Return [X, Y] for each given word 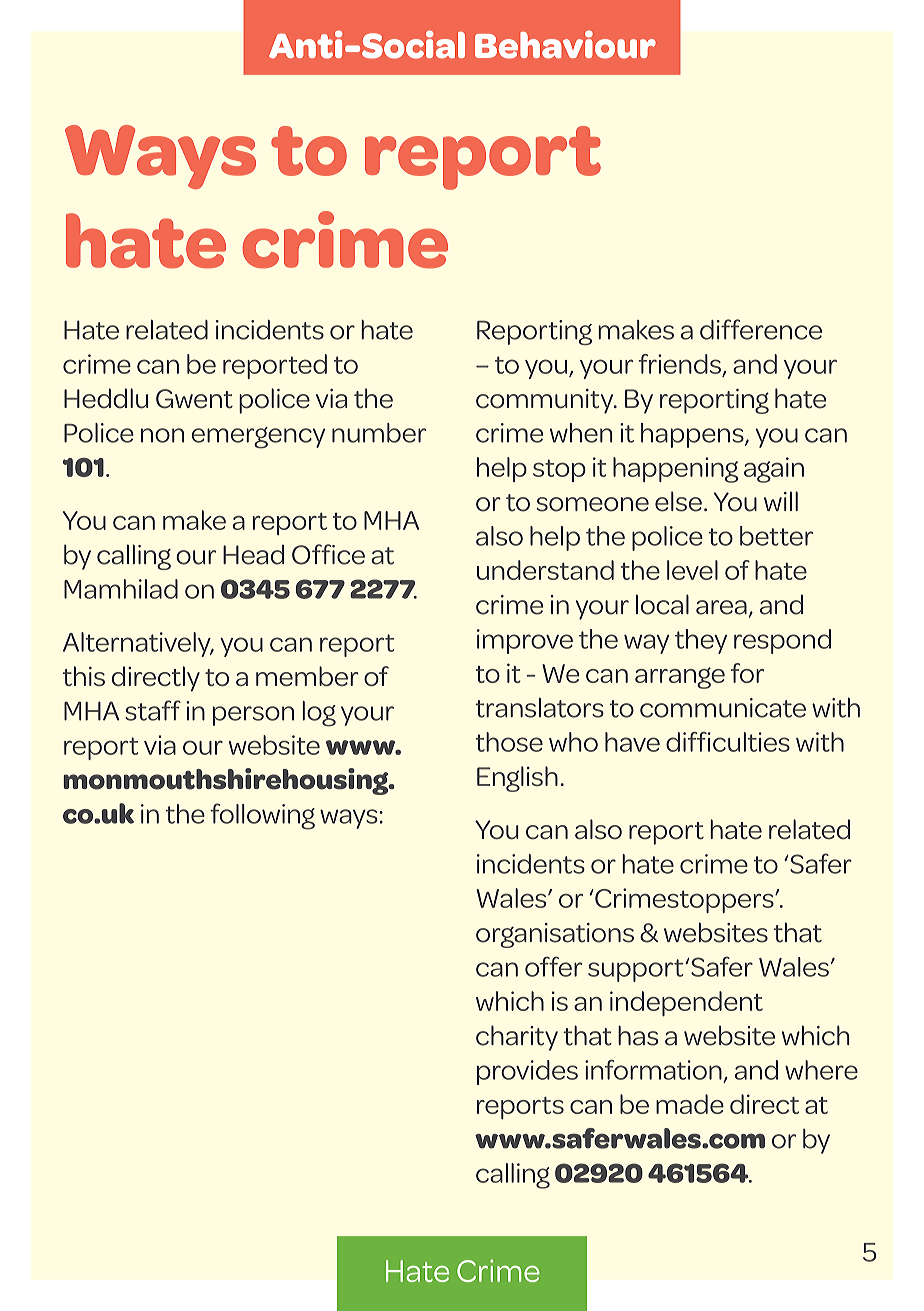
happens [693, 435]
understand [545, 570]
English [517, 779]
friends [679, 364]
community [546, 401]
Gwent [194, 399]
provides [527, 1072]
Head [253, 554]
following [262, 816]
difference [761, 329]
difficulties [728, 742]
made [690, 1104]
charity [517, 1038]
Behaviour [565, 45]
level [692, 570]
